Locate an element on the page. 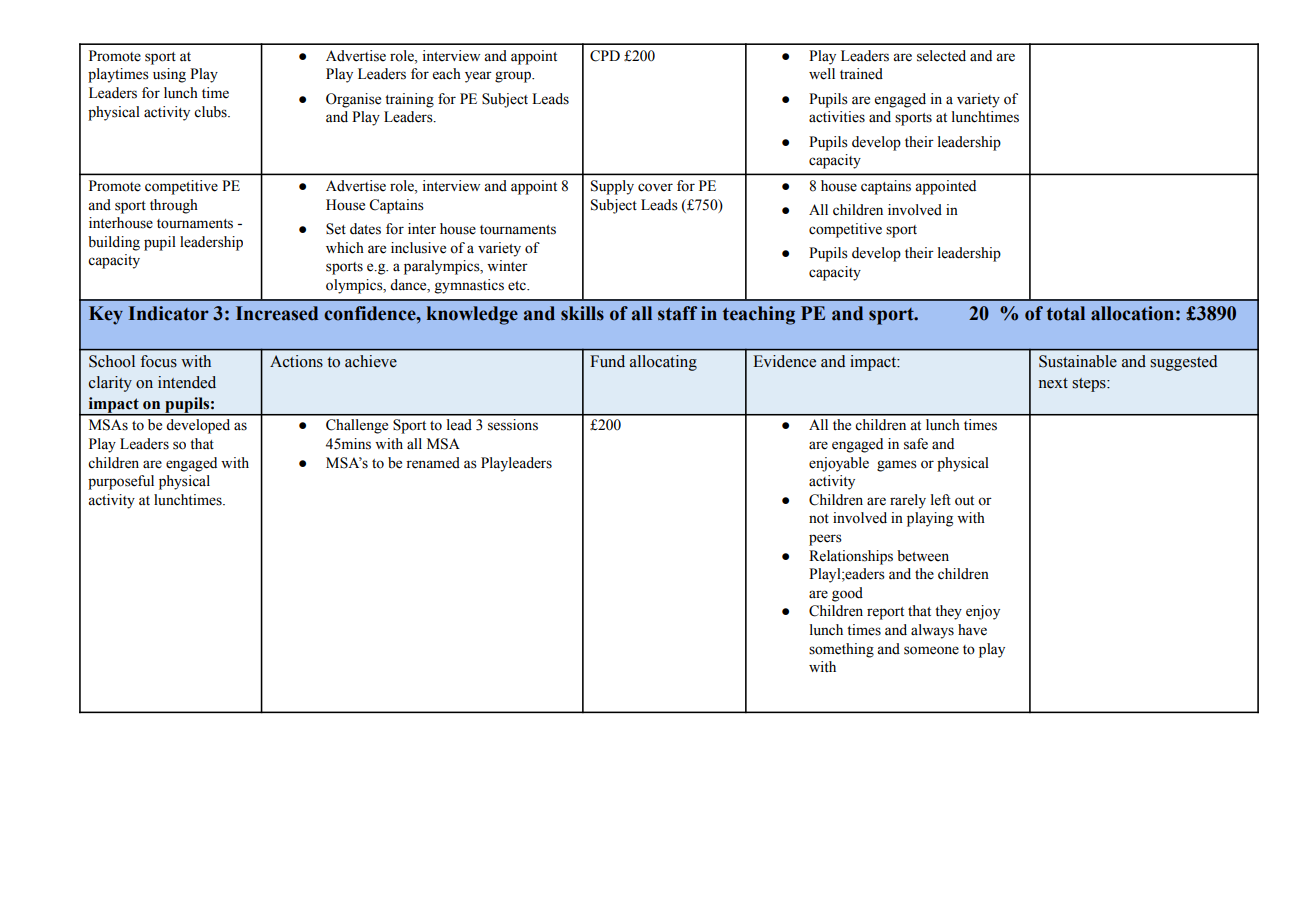  purposeful is located at coordinates (121, 482).
